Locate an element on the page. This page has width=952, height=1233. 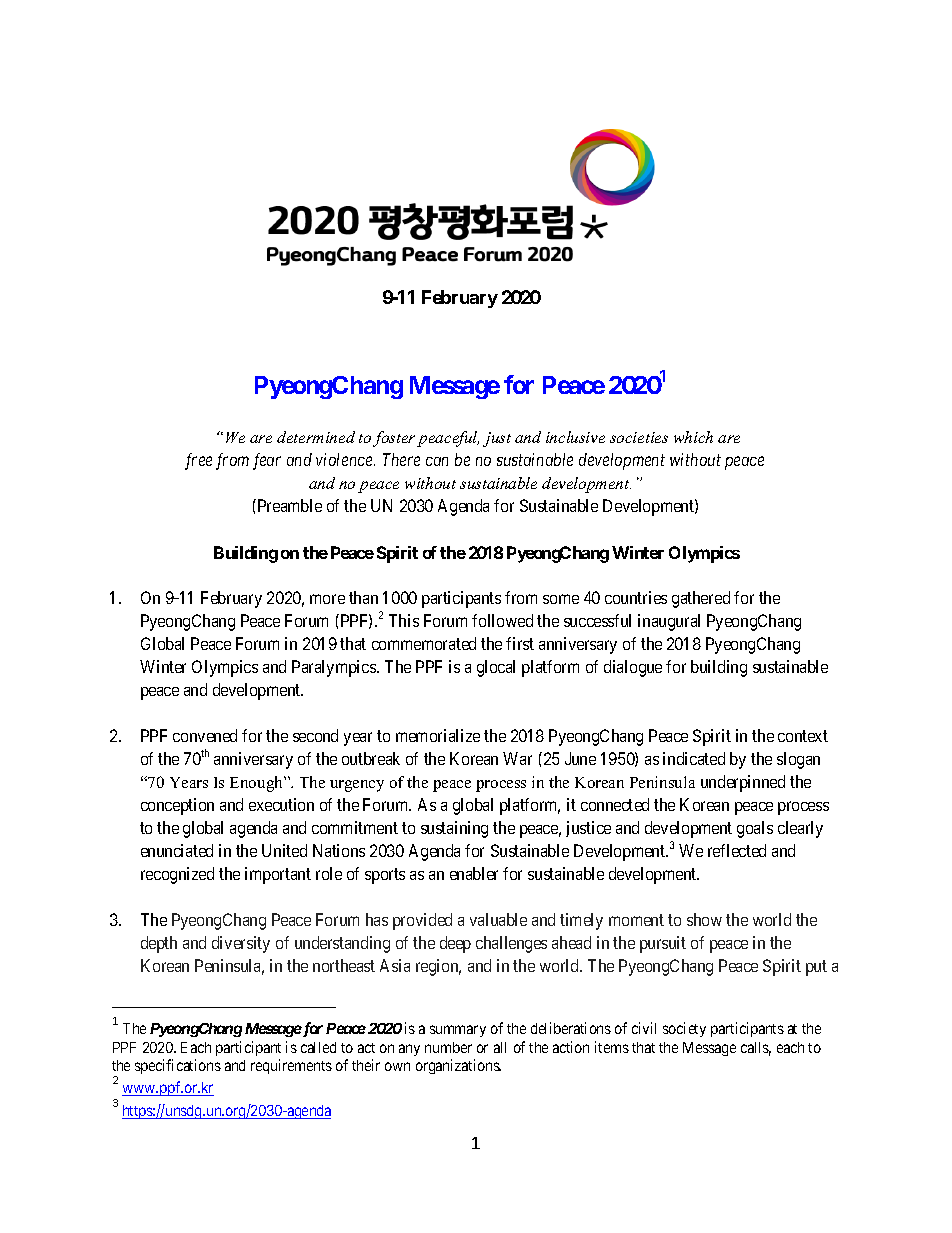
indicated is located at coordinates (694, 758).
